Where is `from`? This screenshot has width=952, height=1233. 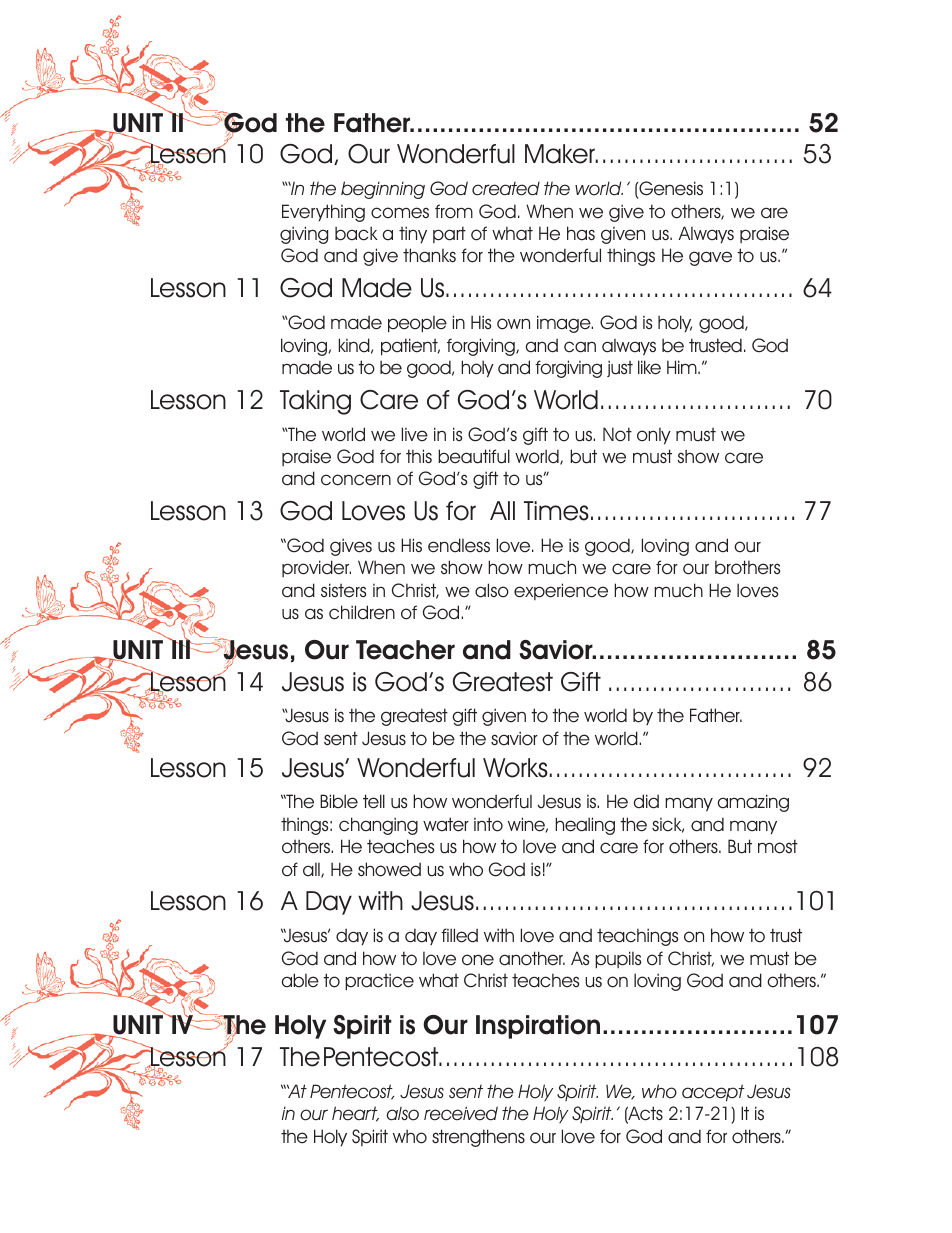
from is located at coordinates (454, 211).
